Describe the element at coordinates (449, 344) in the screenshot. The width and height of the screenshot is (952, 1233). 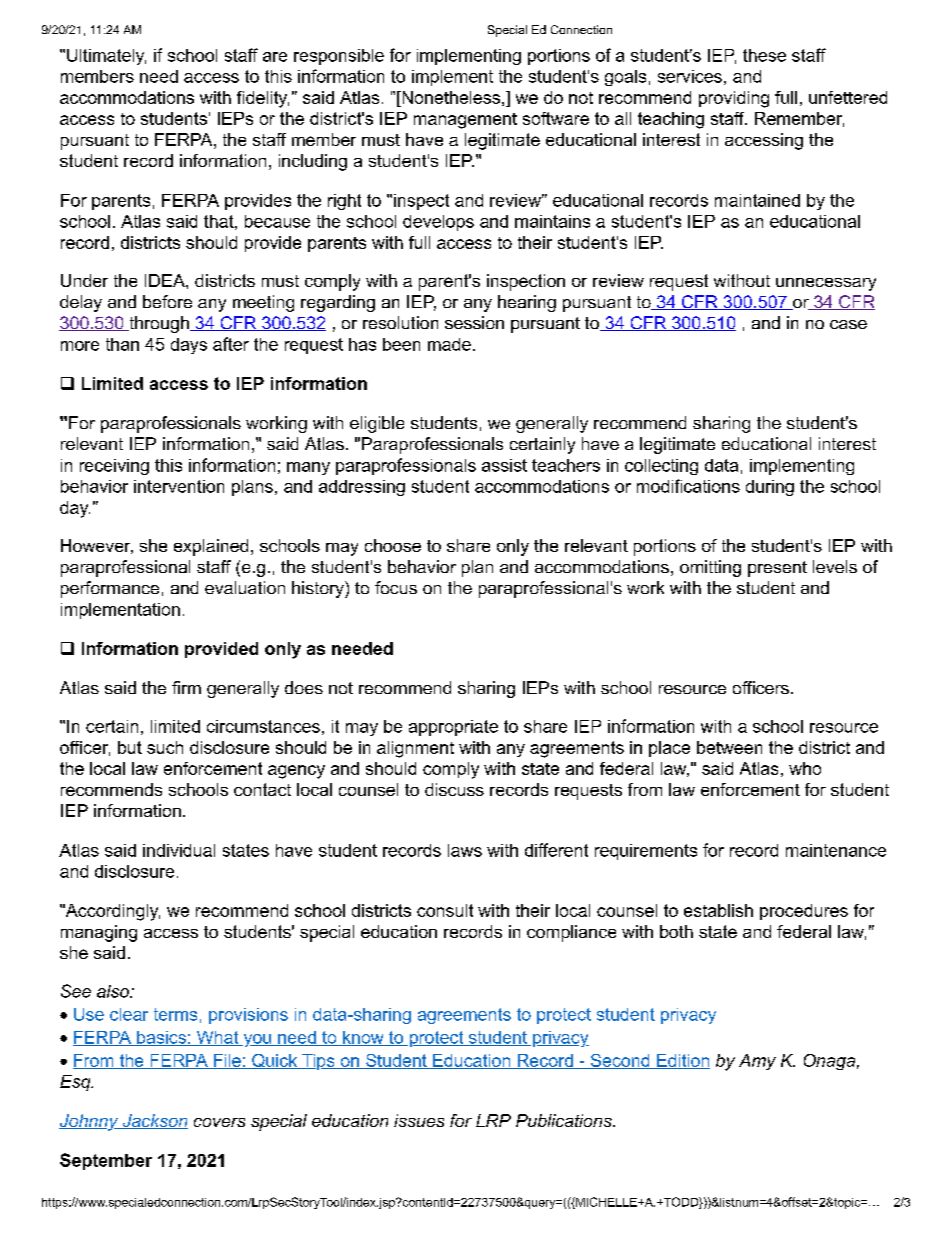
I see `made` at that location.
